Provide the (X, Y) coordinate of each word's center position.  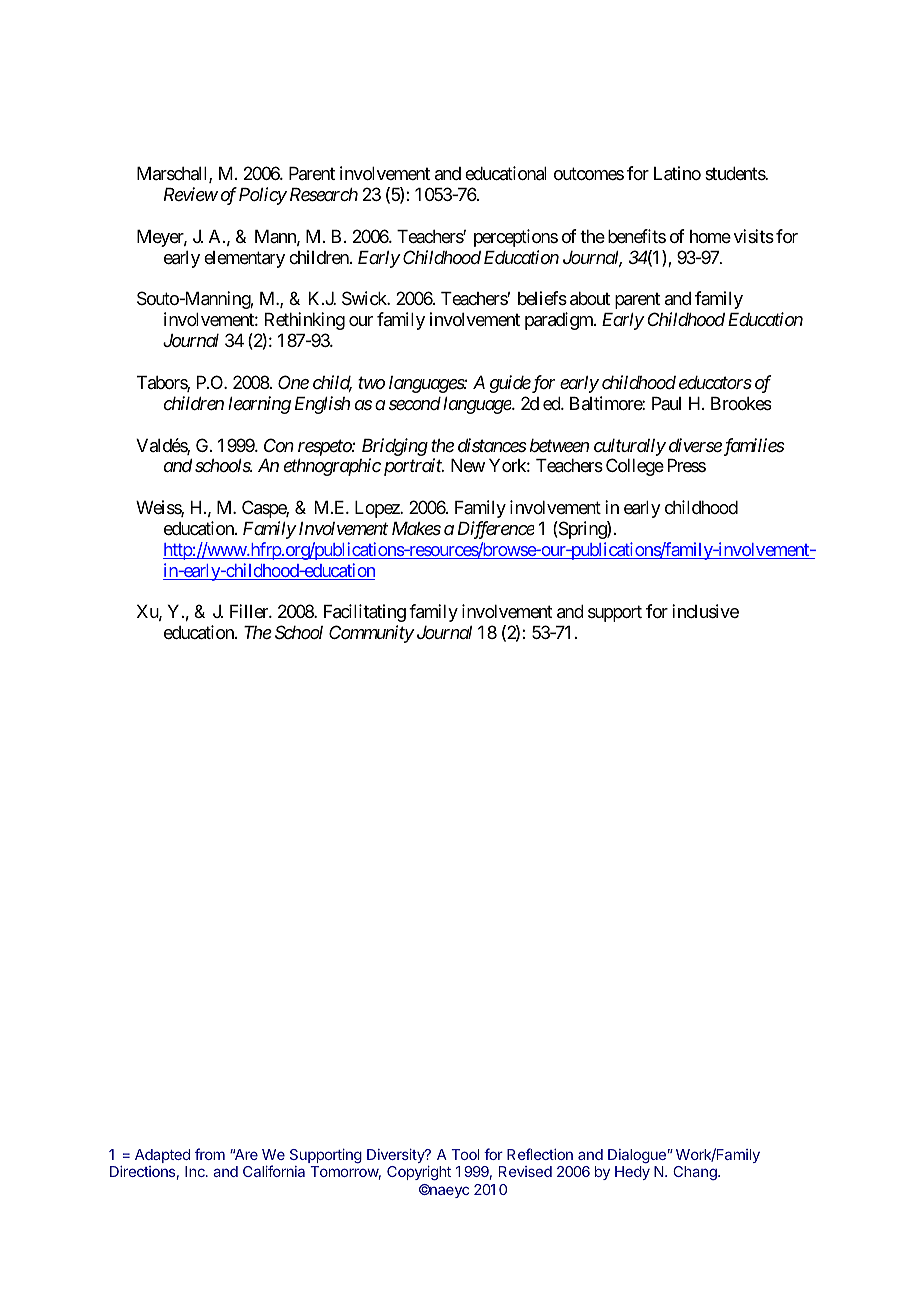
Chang (696, 1173)
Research (324, 194)
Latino (677, 173)
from (210, 1154)
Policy (263, 196)
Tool (465, 1154)
